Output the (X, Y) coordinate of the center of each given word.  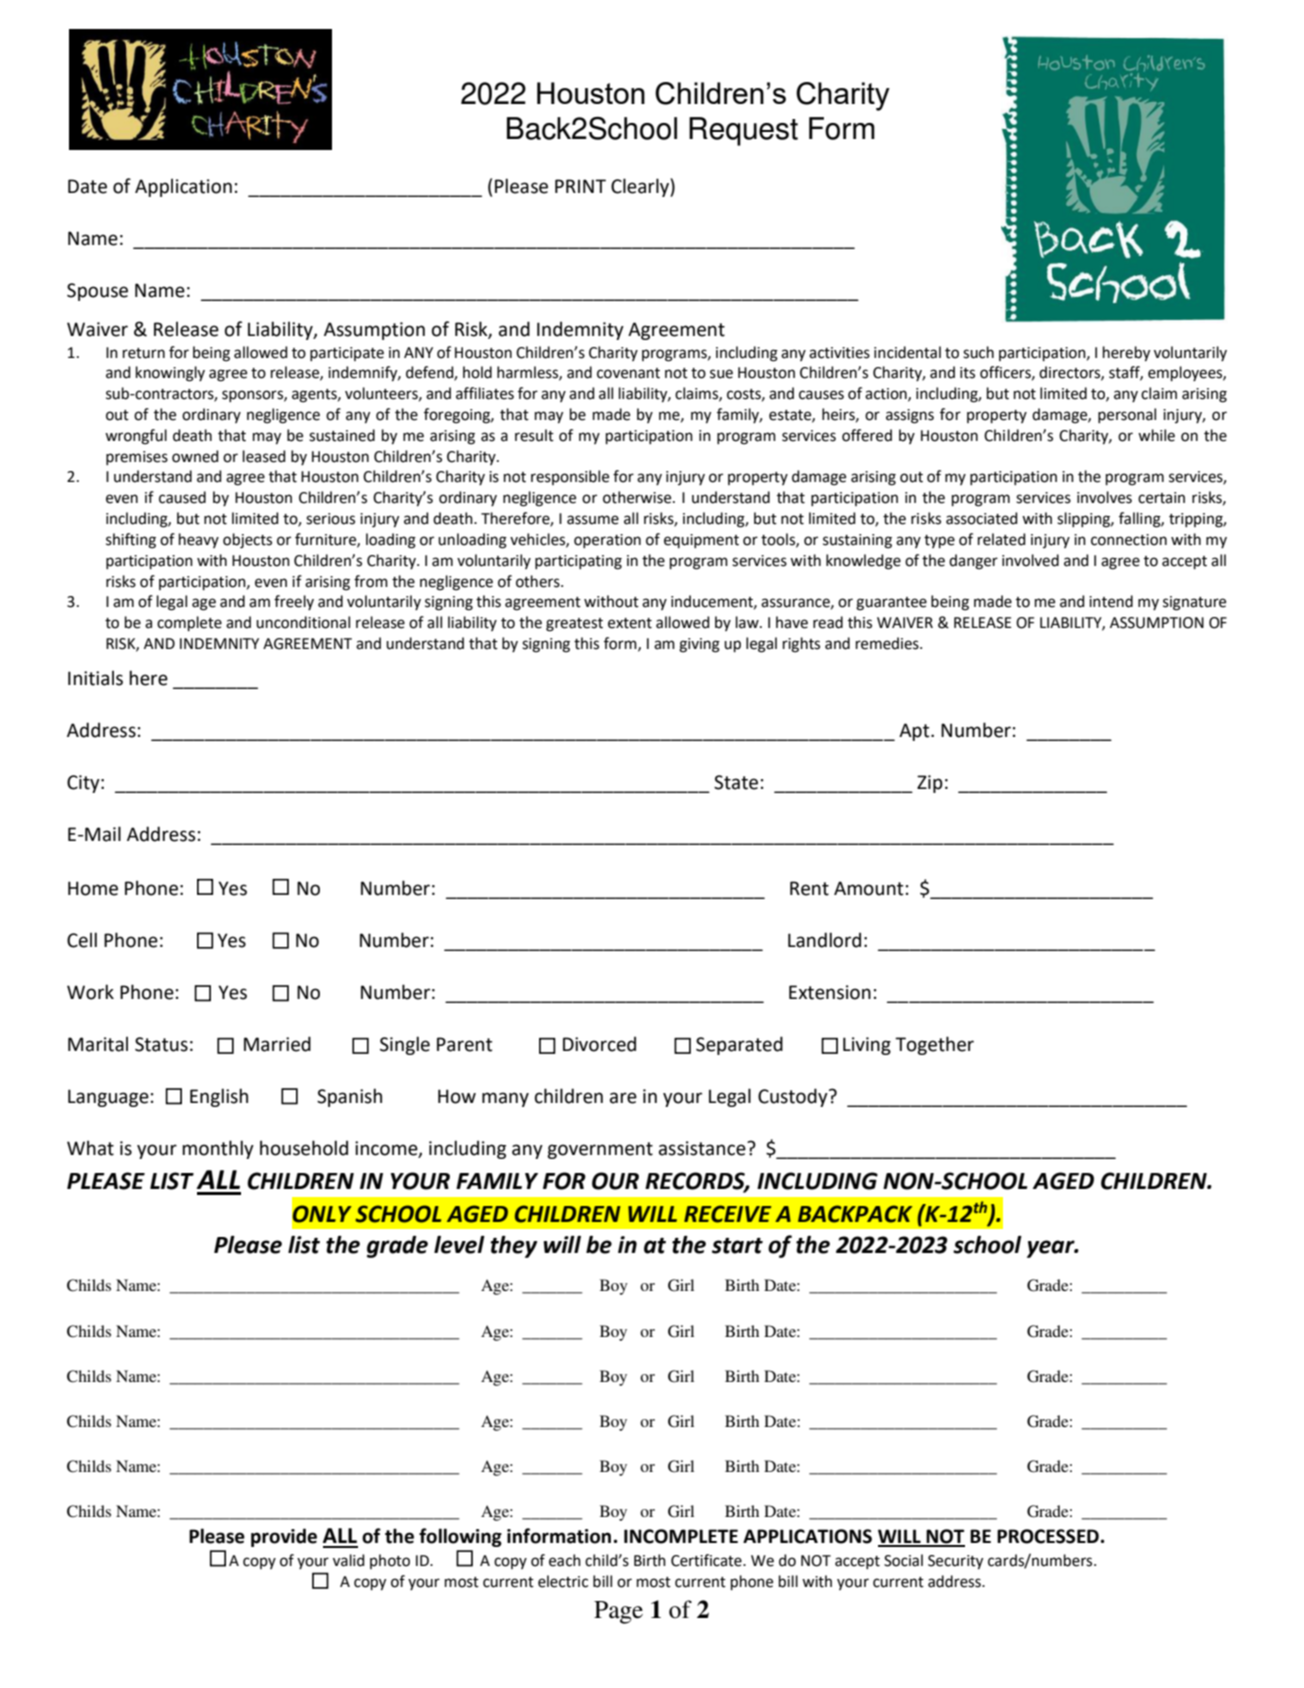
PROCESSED (1048, 1536)
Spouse (97, 292)
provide (284, 1537)
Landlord (824, 940)
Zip (930, 784)
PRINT (580, 186)
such (978, 352)
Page (618, 1612)
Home (93, 888)
